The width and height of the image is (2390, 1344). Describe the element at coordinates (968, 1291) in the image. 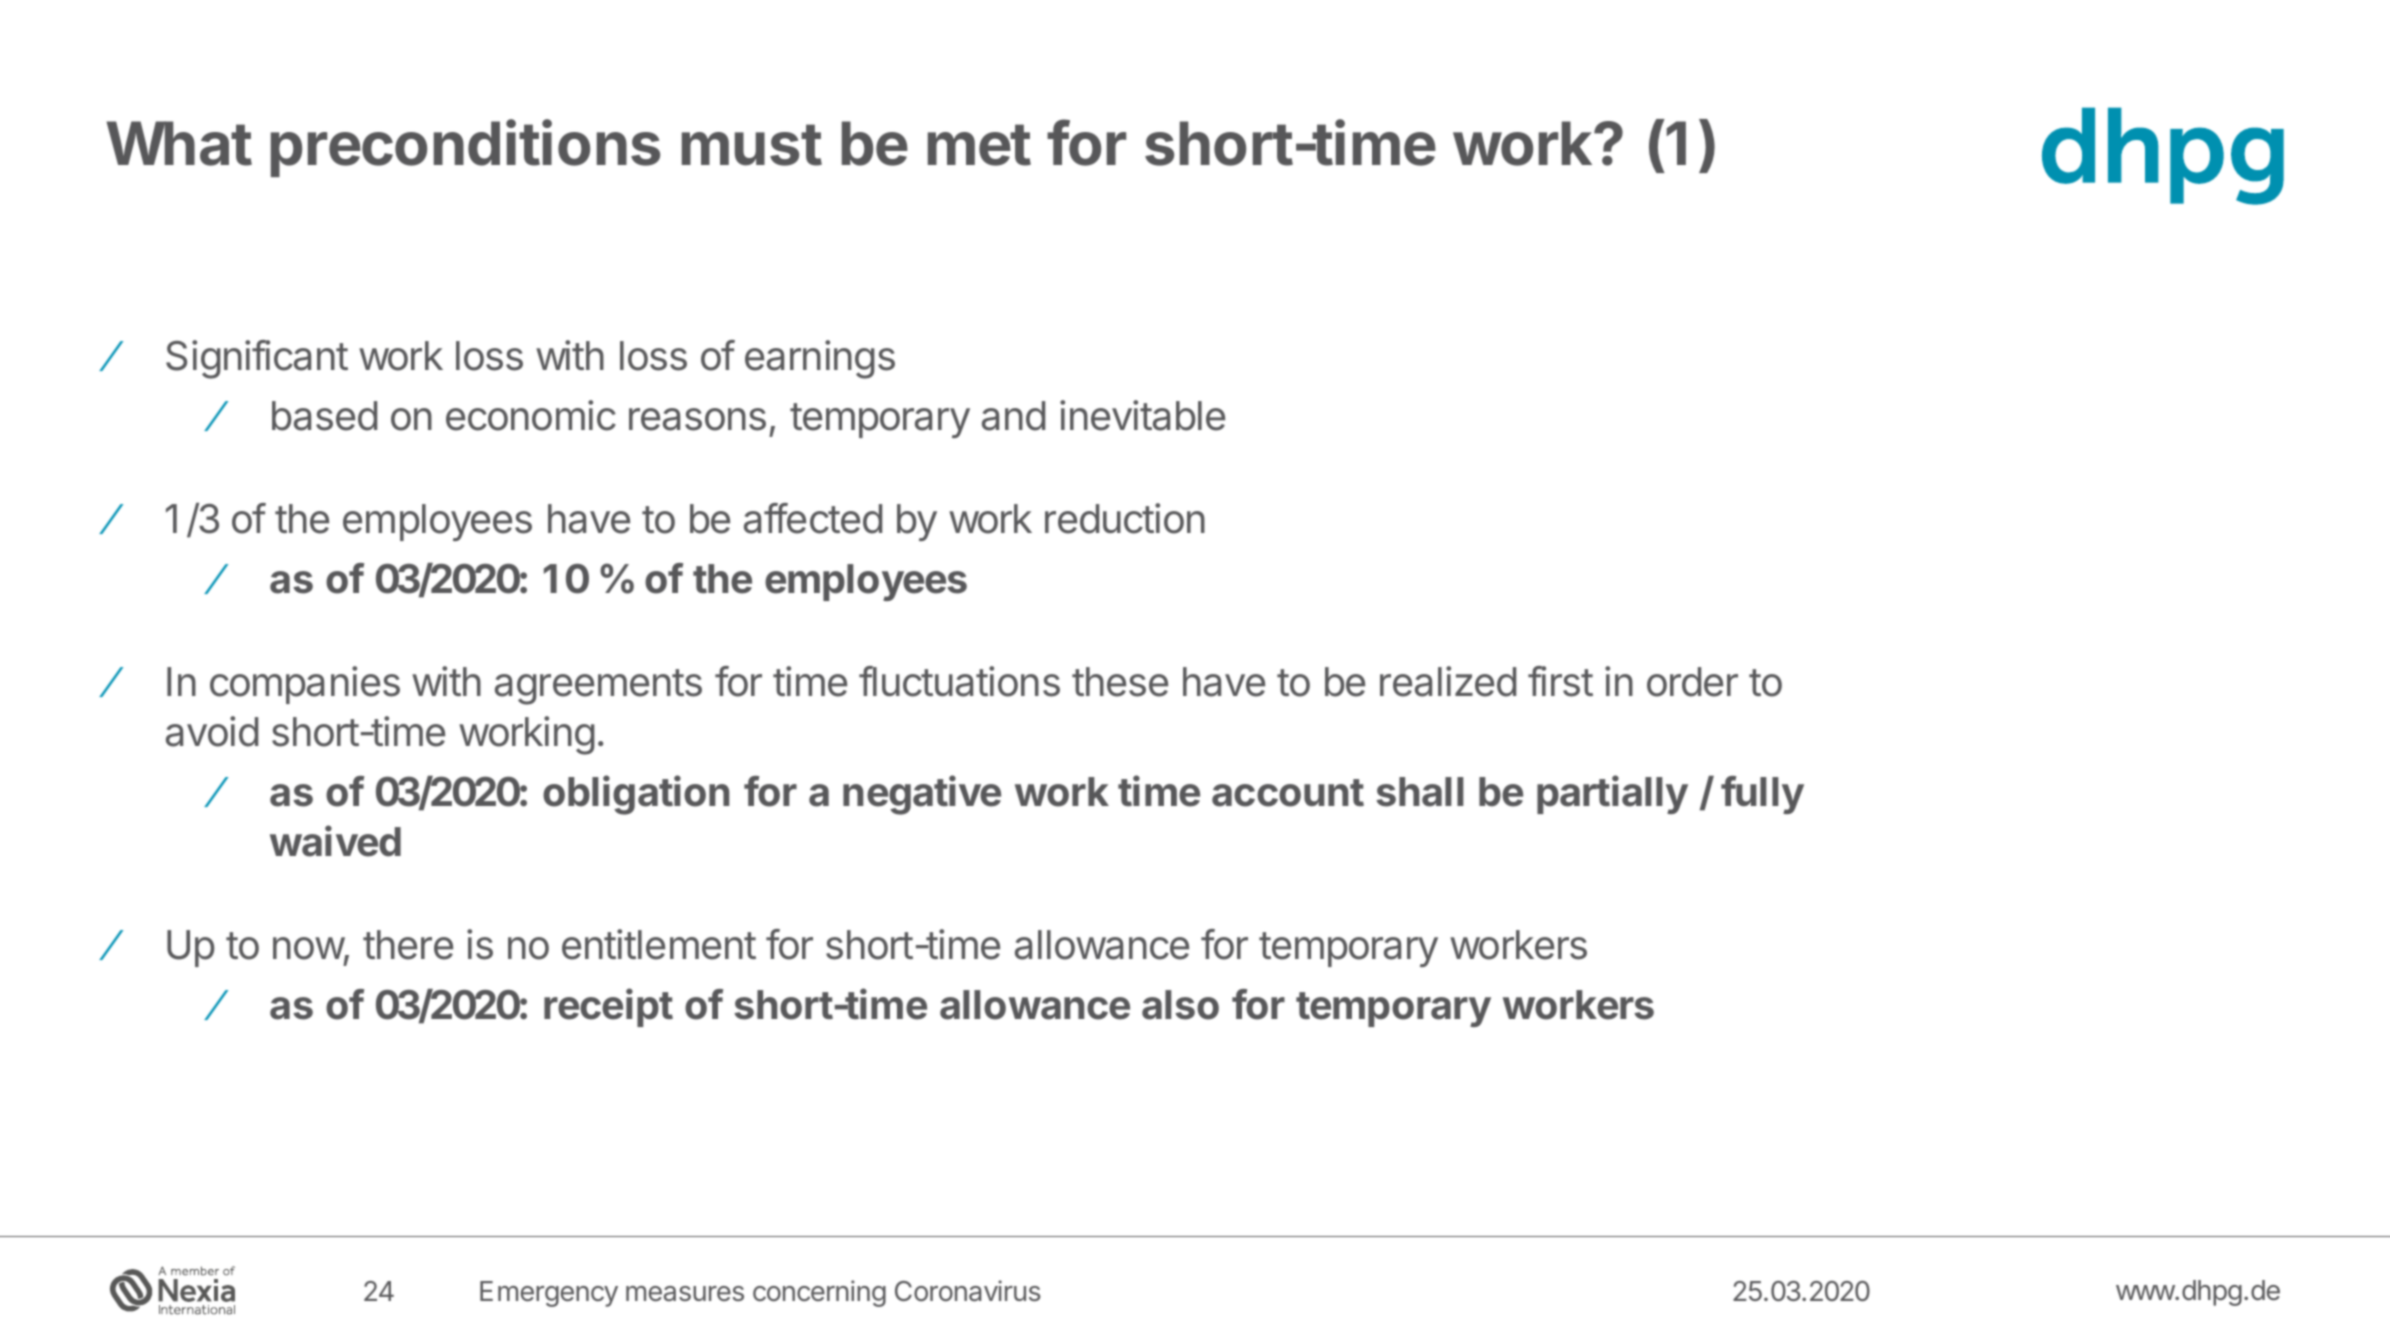

I see `Coronavirus` at that location.
